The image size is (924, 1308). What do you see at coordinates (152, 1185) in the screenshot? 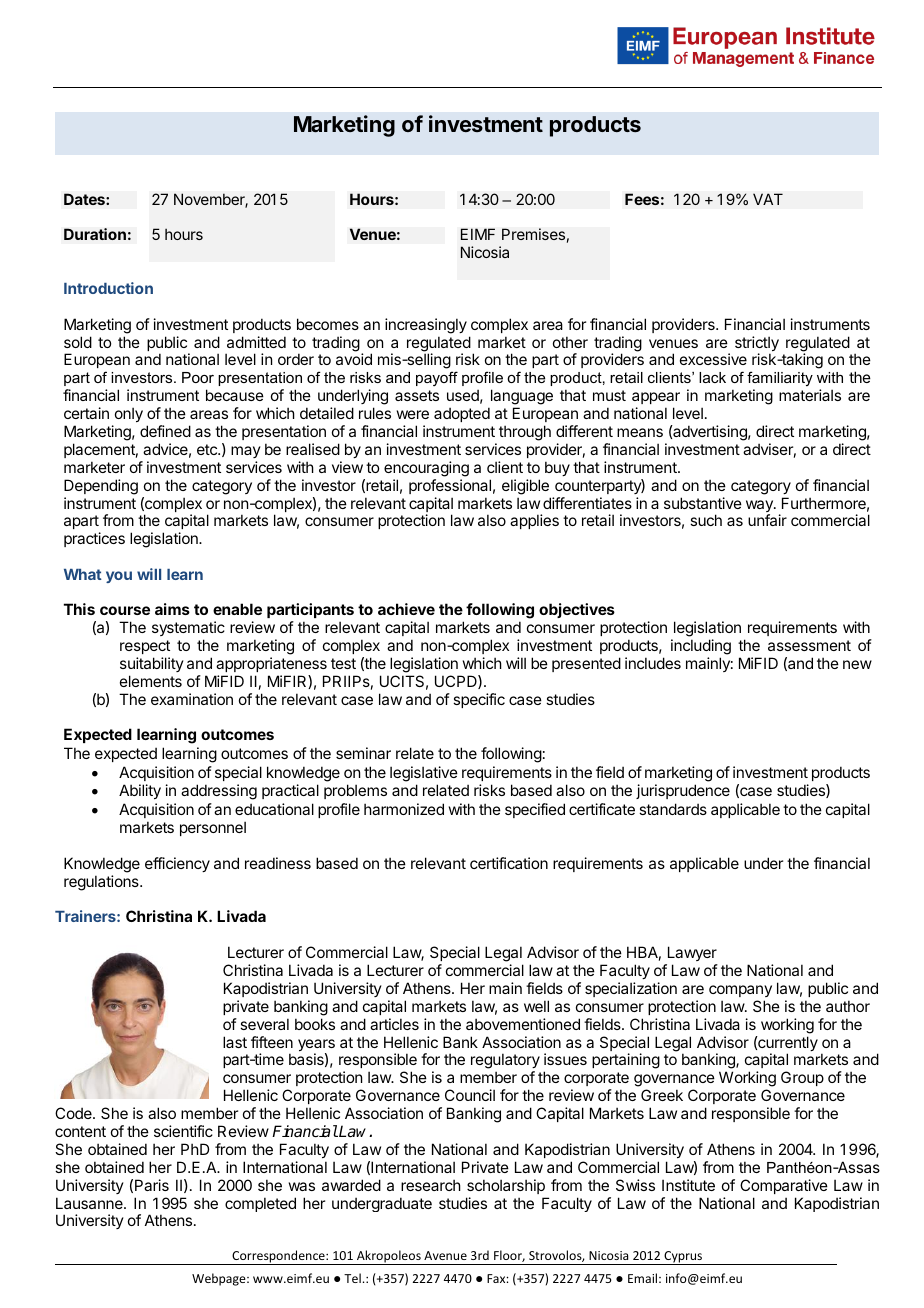
I see `Paris` at bounding box center [152, 1185].
